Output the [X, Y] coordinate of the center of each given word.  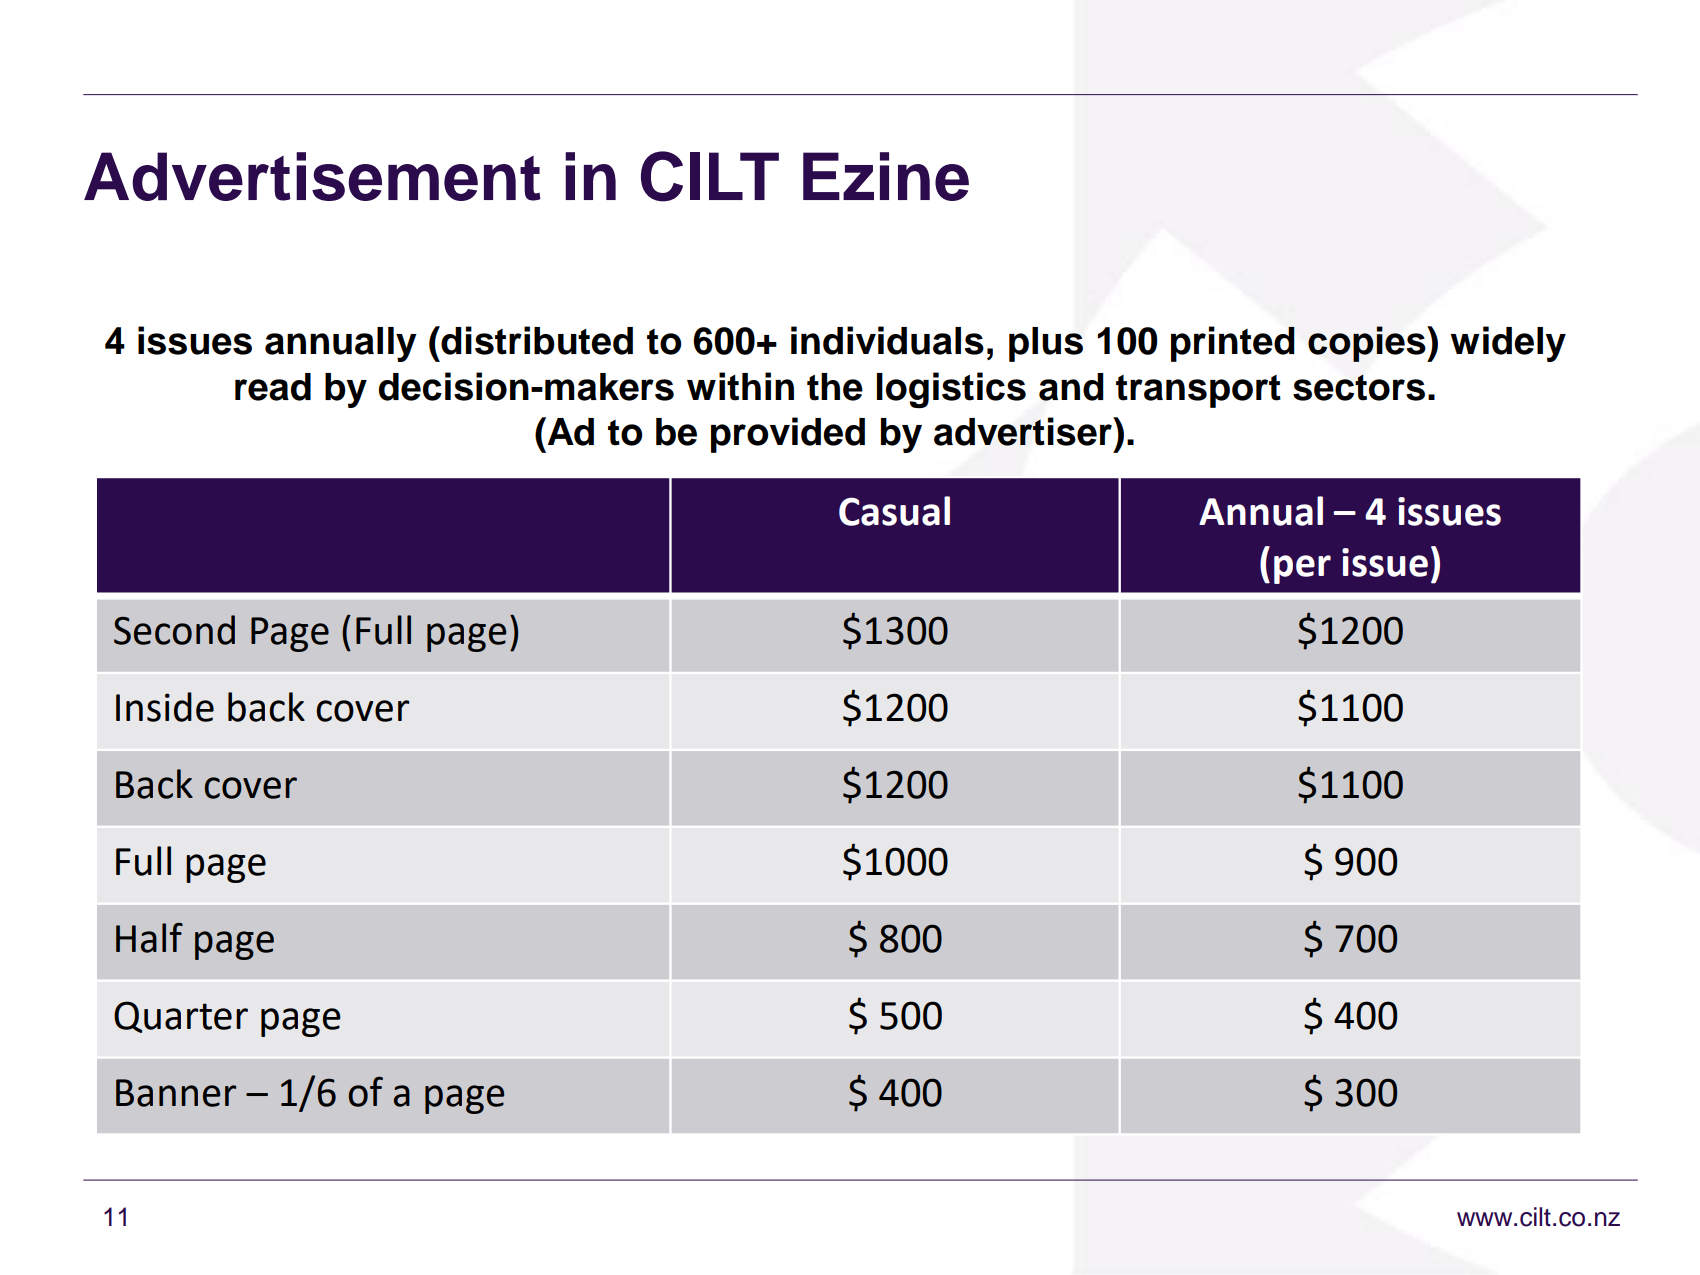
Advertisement [312, 176]
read [273, 387]
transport [1198, 391]
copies [1368, 344]
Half [149, 938]
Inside [165, 707]
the [835, 387]
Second [174, 630]
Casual [894, 511]
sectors [1359, 388]
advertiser [1024, 431]
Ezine [886, 176]
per [1302, 569]
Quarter [181, 1017]
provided [788, 435]
